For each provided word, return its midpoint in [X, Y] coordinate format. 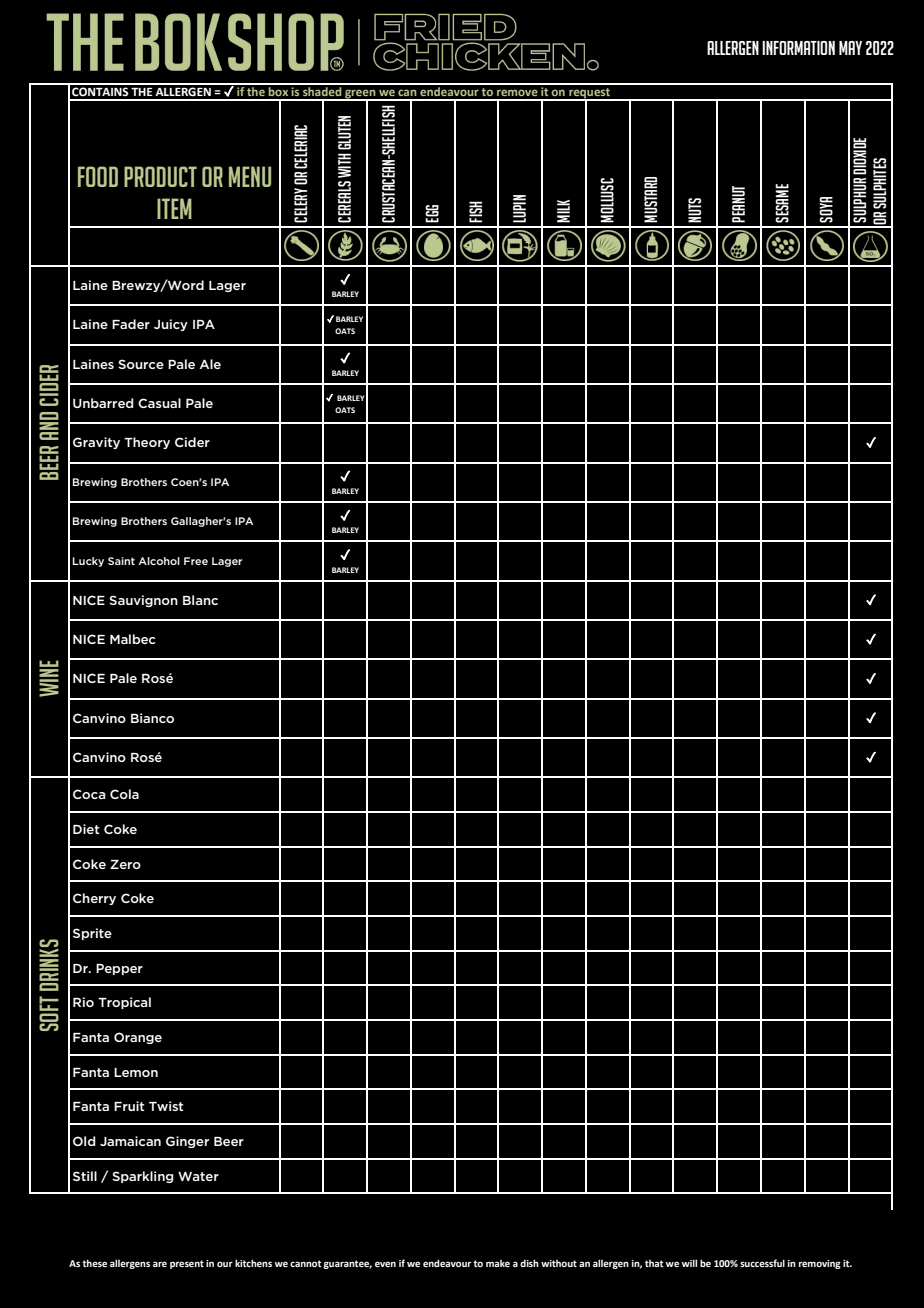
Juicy [171, 325]
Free [196, 561]
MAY [850, 48]
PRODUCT [160, 176]
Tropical [124, 1003]
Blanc [200, 600]
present [187, 1264]
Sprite [92, 934]
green [360, 95]
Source [141, 364]
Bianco [152, 718]
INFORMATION [798, 48]
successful [762, 1263]
